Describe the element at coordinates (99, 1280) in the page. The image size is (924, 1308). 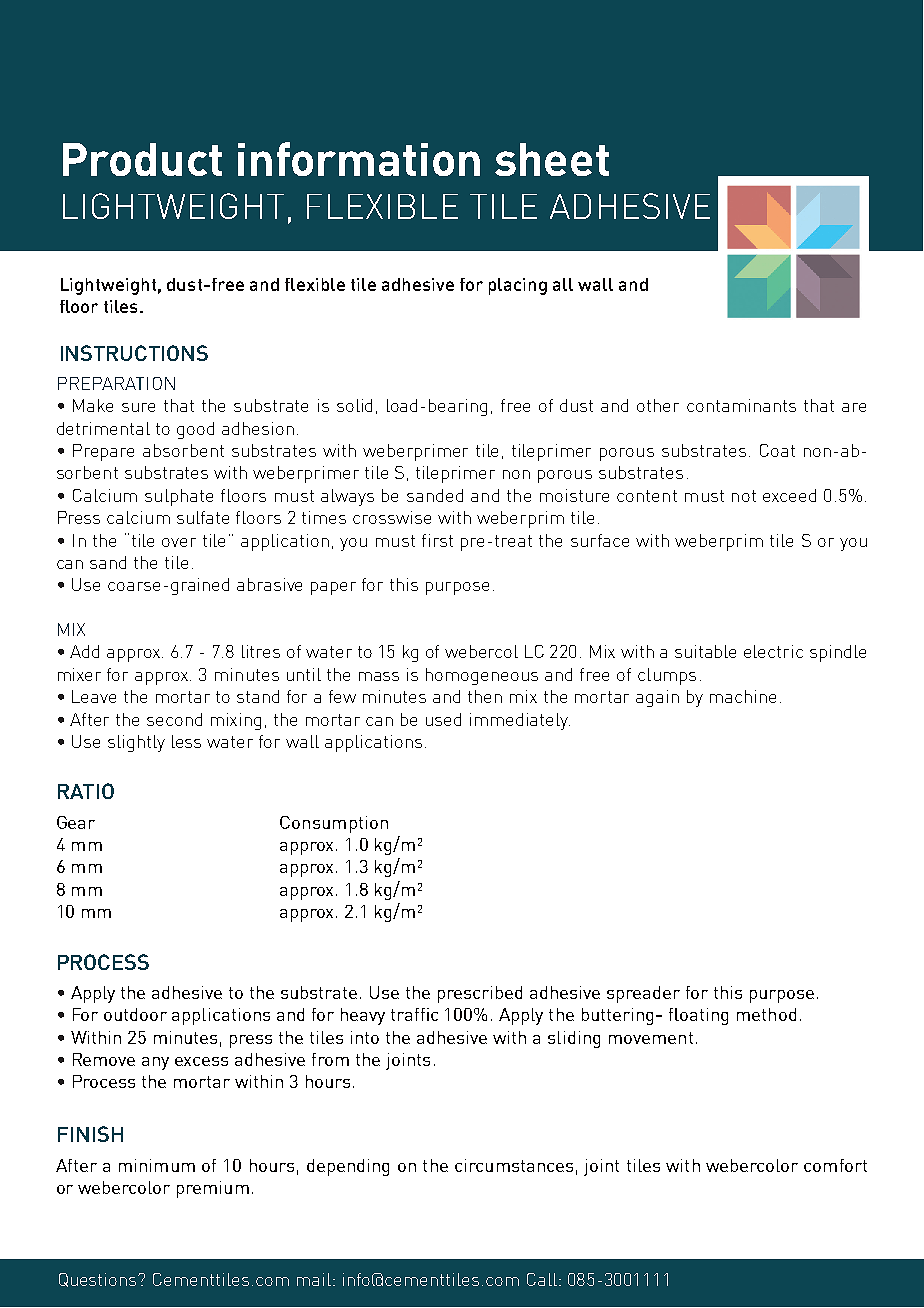
I see `Questions` at that location.
